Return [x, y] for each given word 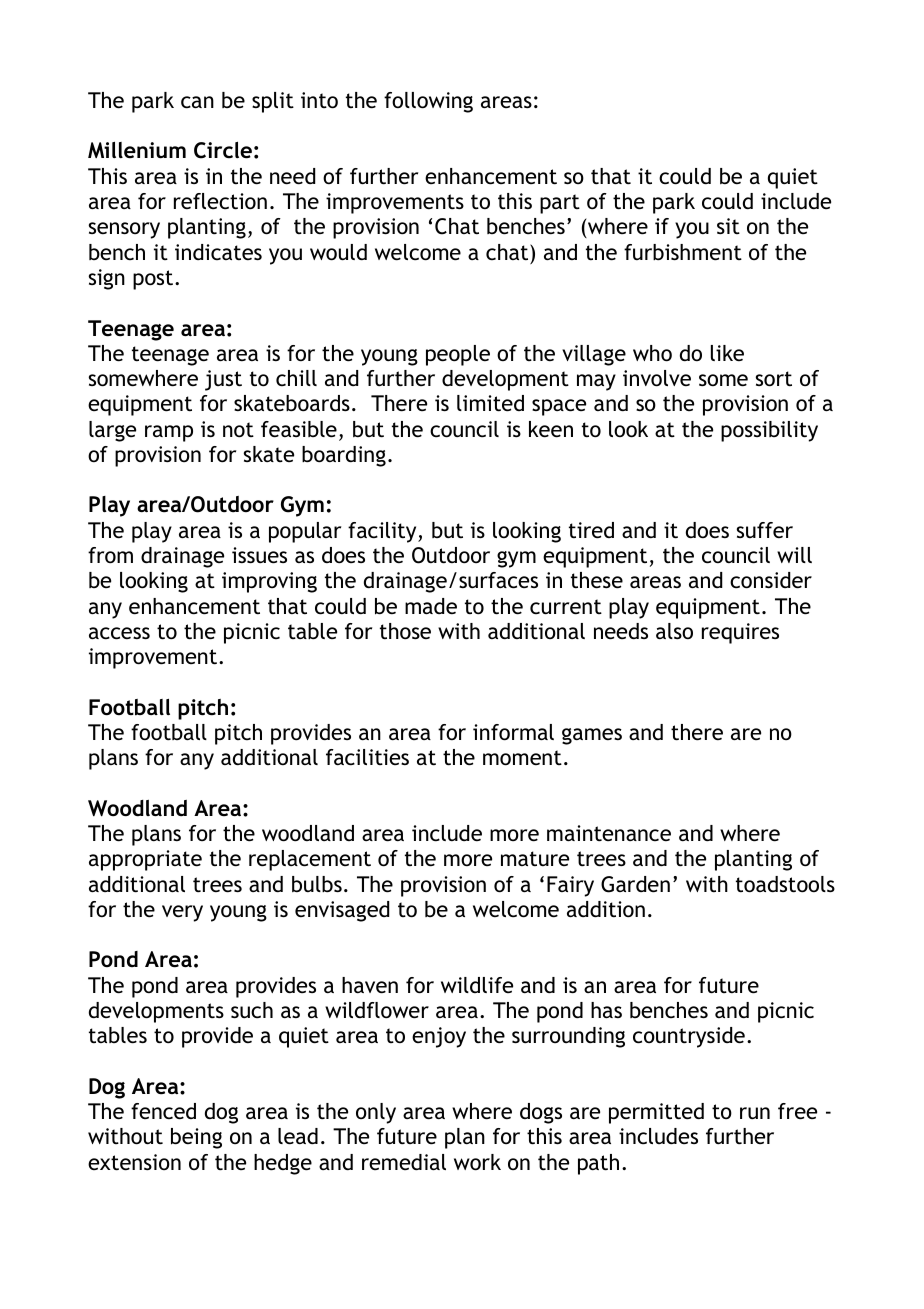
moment [522, 758]
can [197, 102]
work [477, 1162]
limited [490, 403]
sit [728, 226]
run [755, 1113]
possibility [769, 431]
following [428, 102]
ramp [169, 433]
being [196, 1138]
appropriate [145, 860]
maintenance [609, 833]
